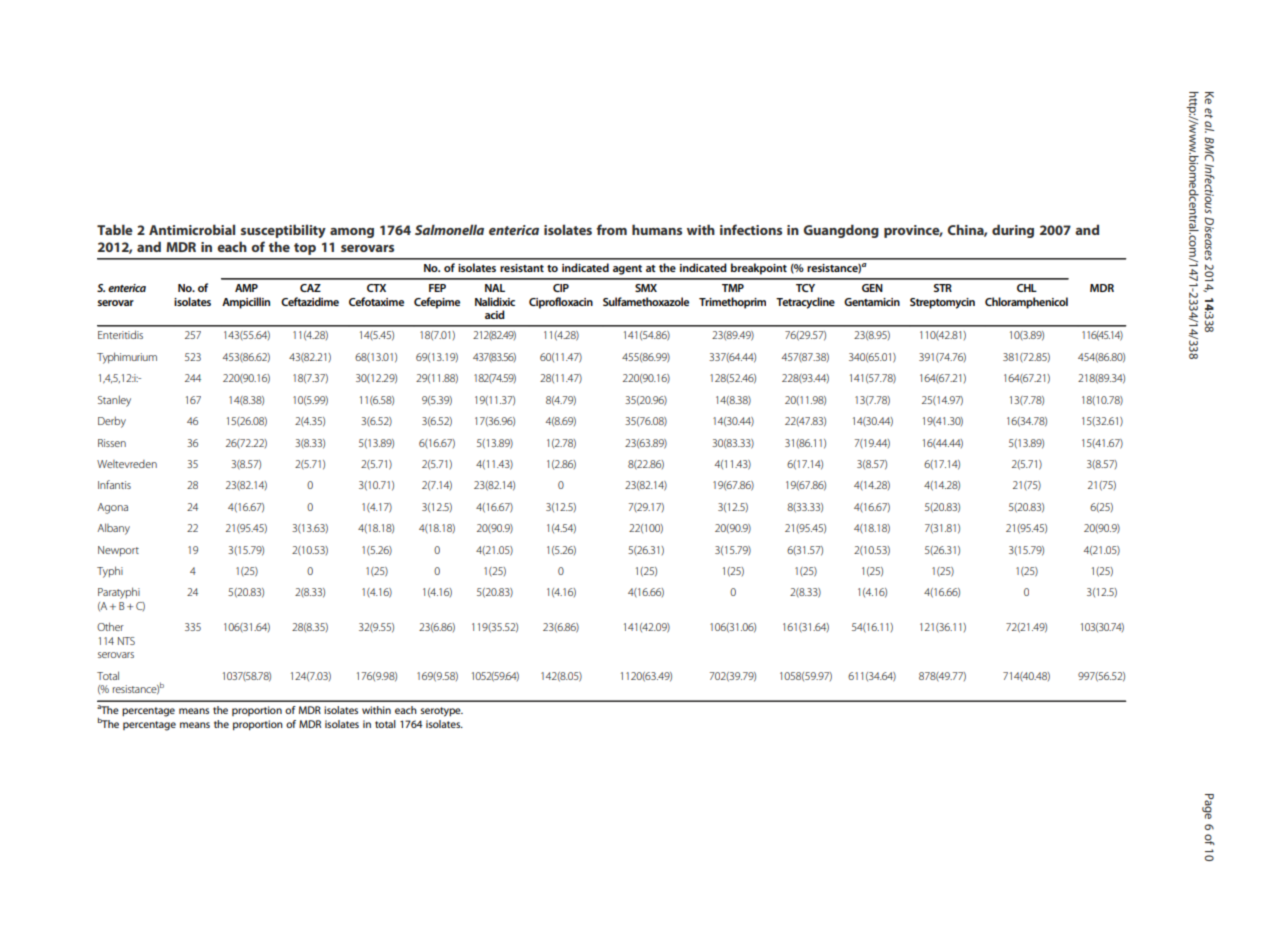 The width and height of the document is (1270, 952). Describe the element at coordinates (192, 229) in the document. I see `Antimicrobial` at that location.
